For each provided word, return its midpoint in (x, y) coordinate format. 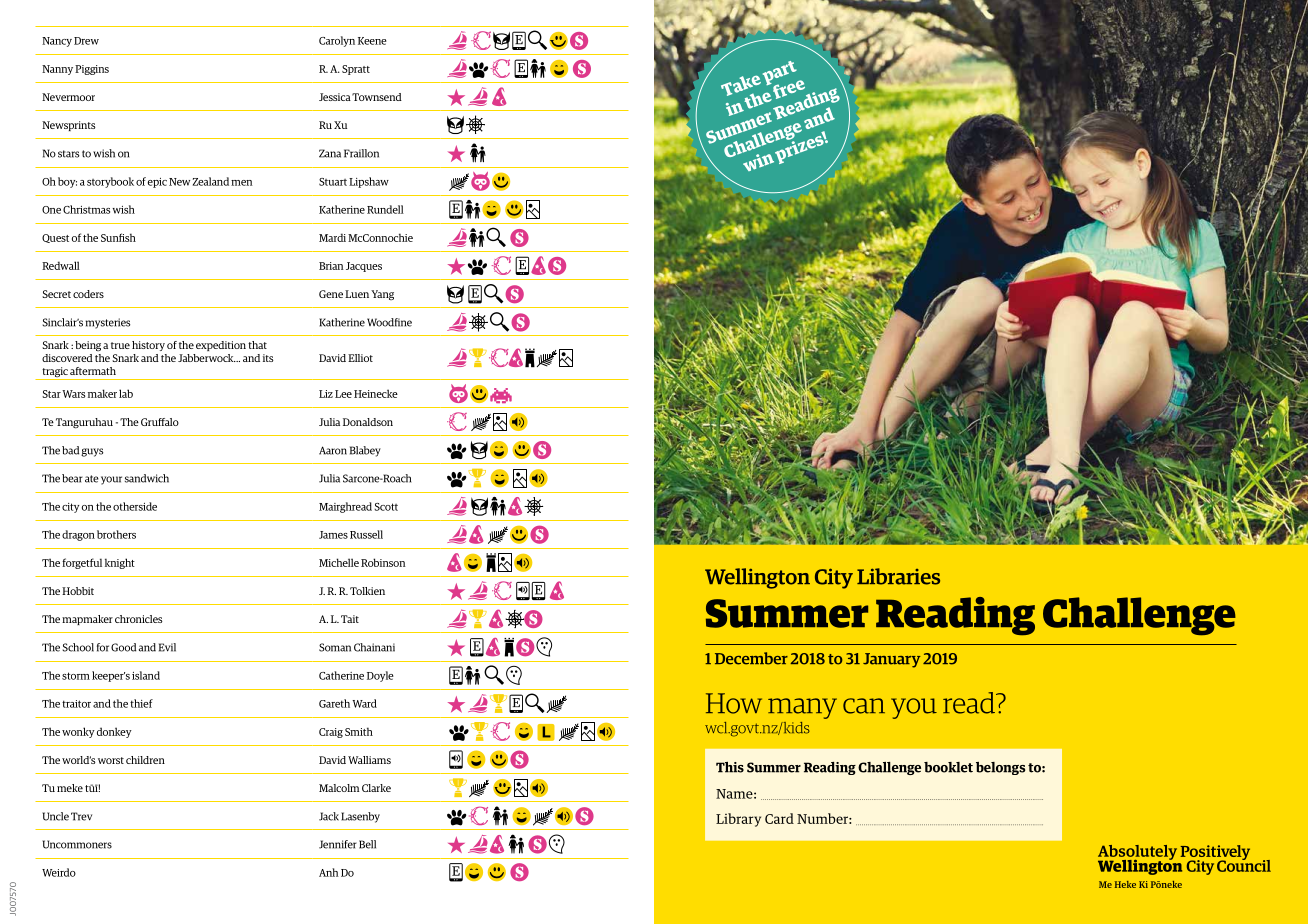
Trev (81, 816)
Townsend (377, 97)
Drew (86, 41)
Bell (367, 844)
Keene (372, 41)
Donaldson (368, 422)
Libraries (898, 576)
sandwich (147, 478)
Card (779, 818)
